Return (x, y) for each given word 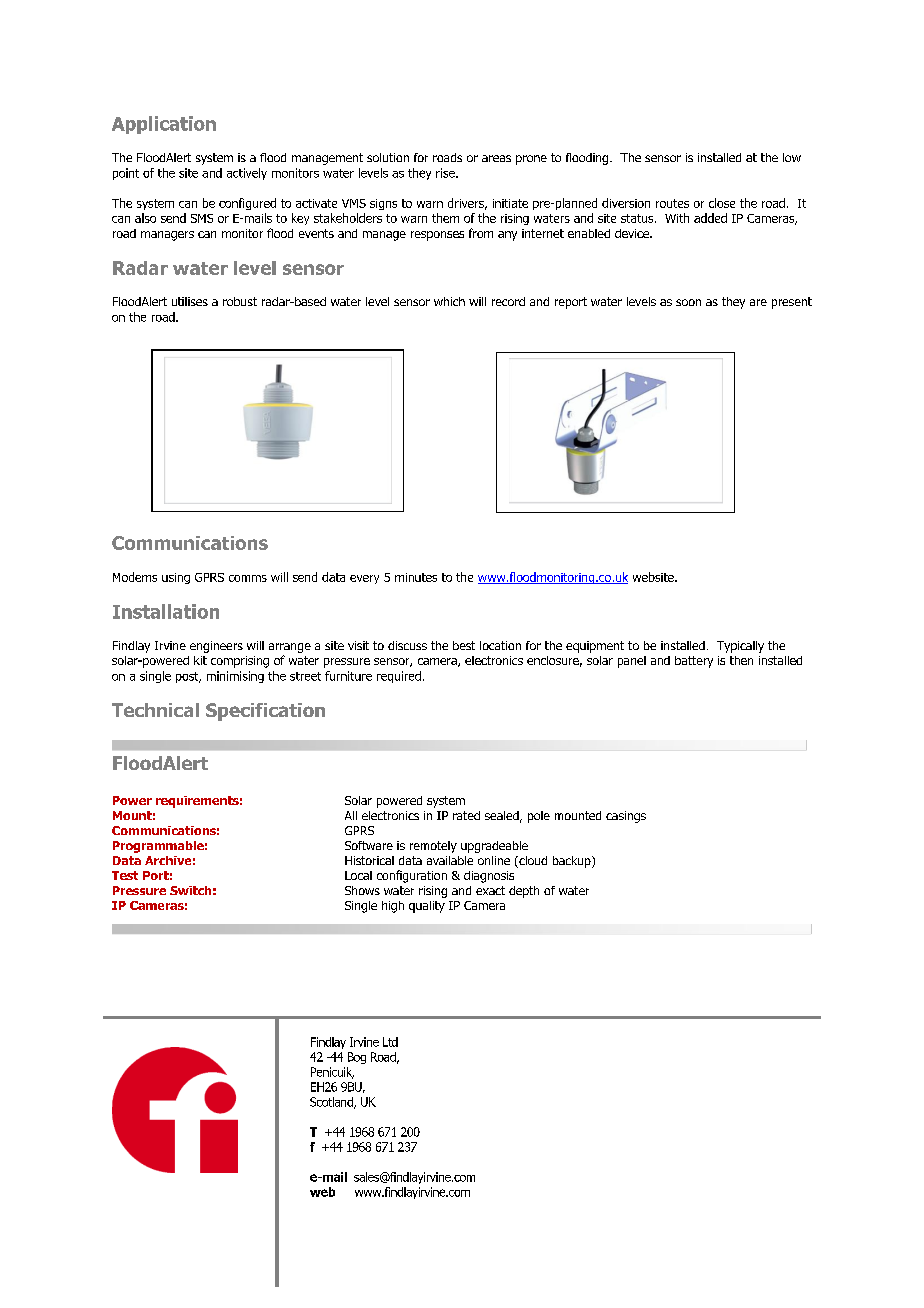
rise (446, 173)
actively (247, 174)
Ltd (390, 1042)
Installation (166, 611)
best (464, 645)
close (722, 203)
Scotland (332, 1103)
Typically (740, 647)
